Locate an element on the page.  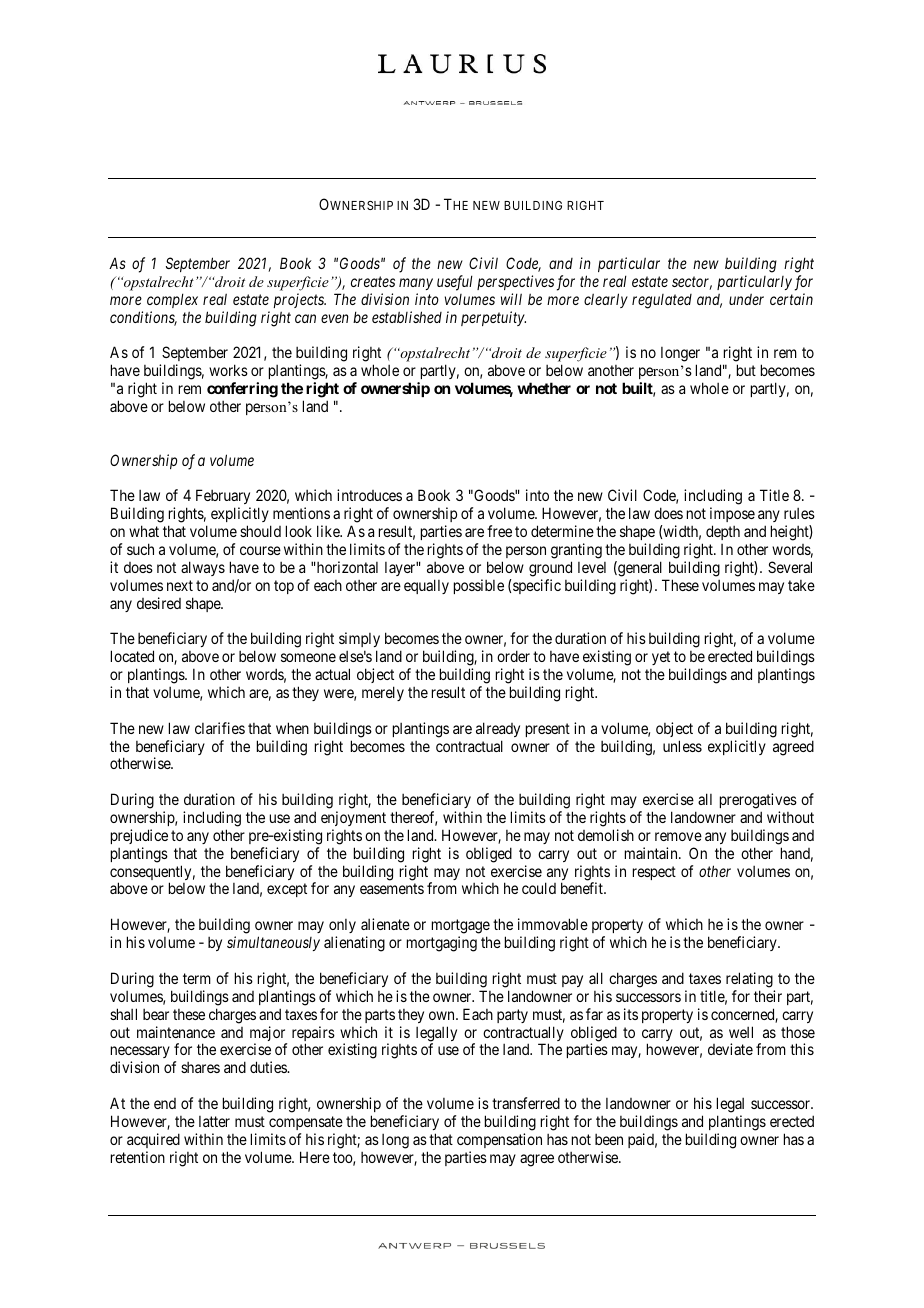
compensation is located at coordinates (499, 1140).
